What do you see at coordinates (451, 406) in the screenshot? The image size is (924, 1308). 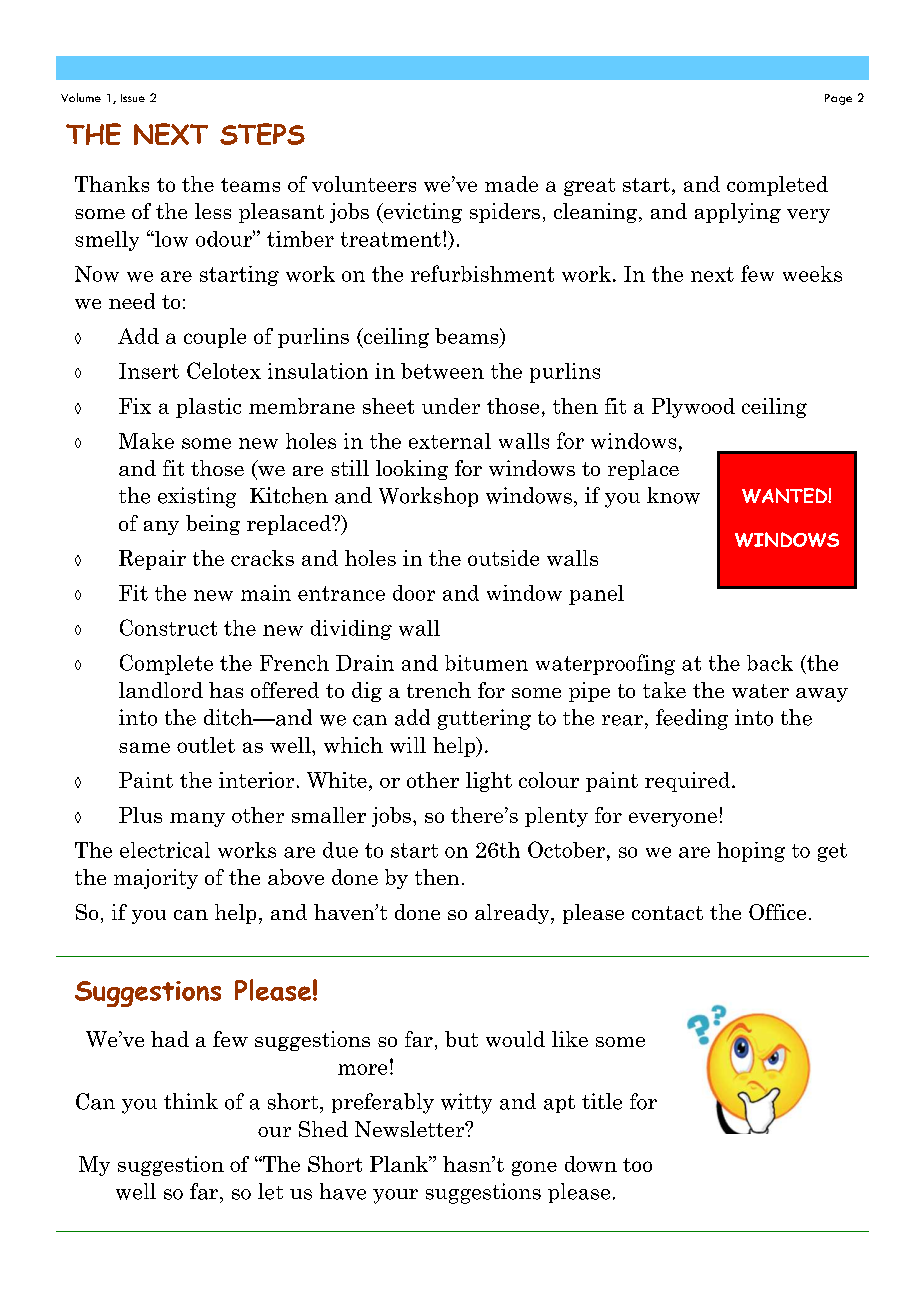 I see `under` at bounding box center [451, 406].
